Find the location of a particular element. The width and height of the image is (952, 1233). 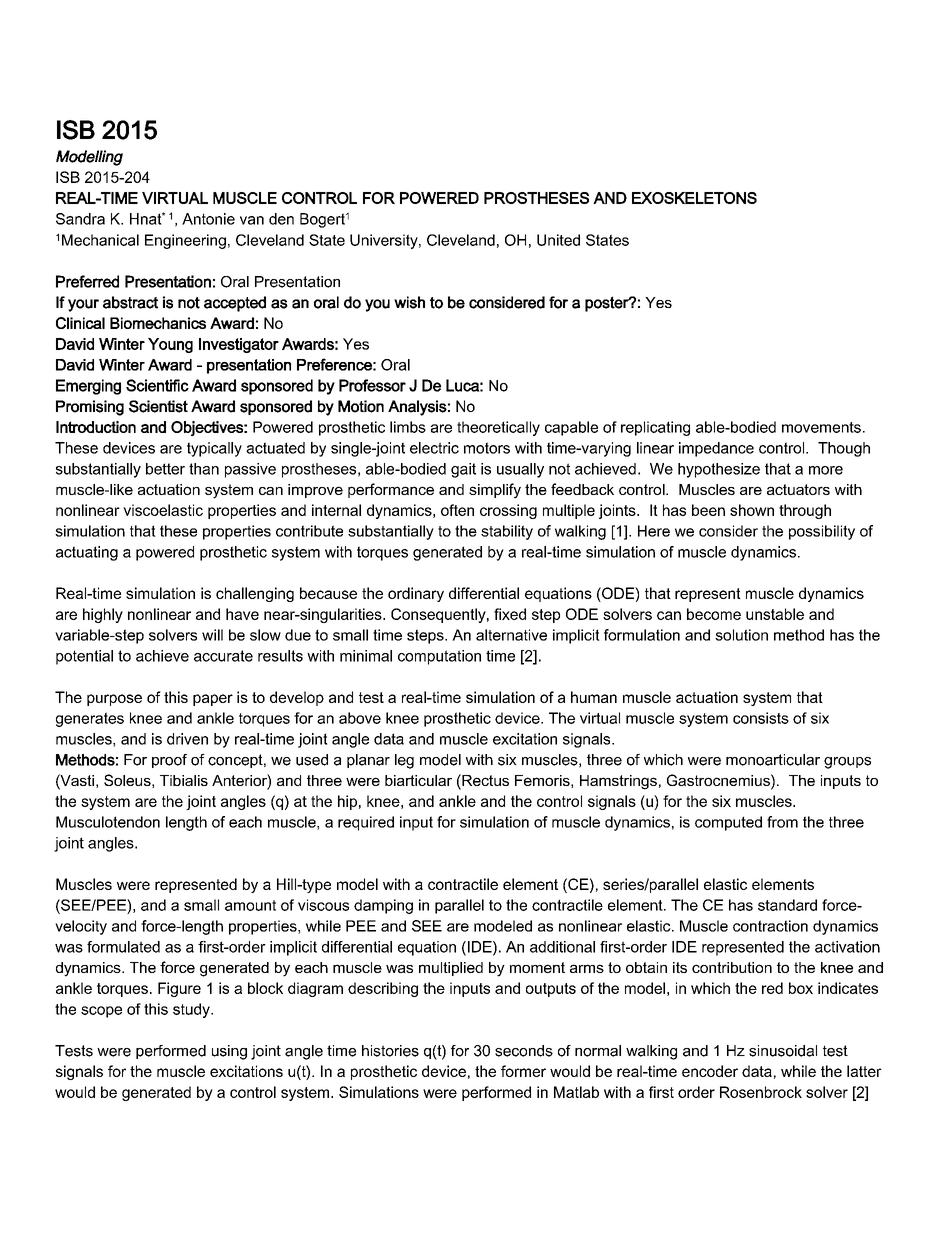

Engineering is located at coordinates (185, 241).
